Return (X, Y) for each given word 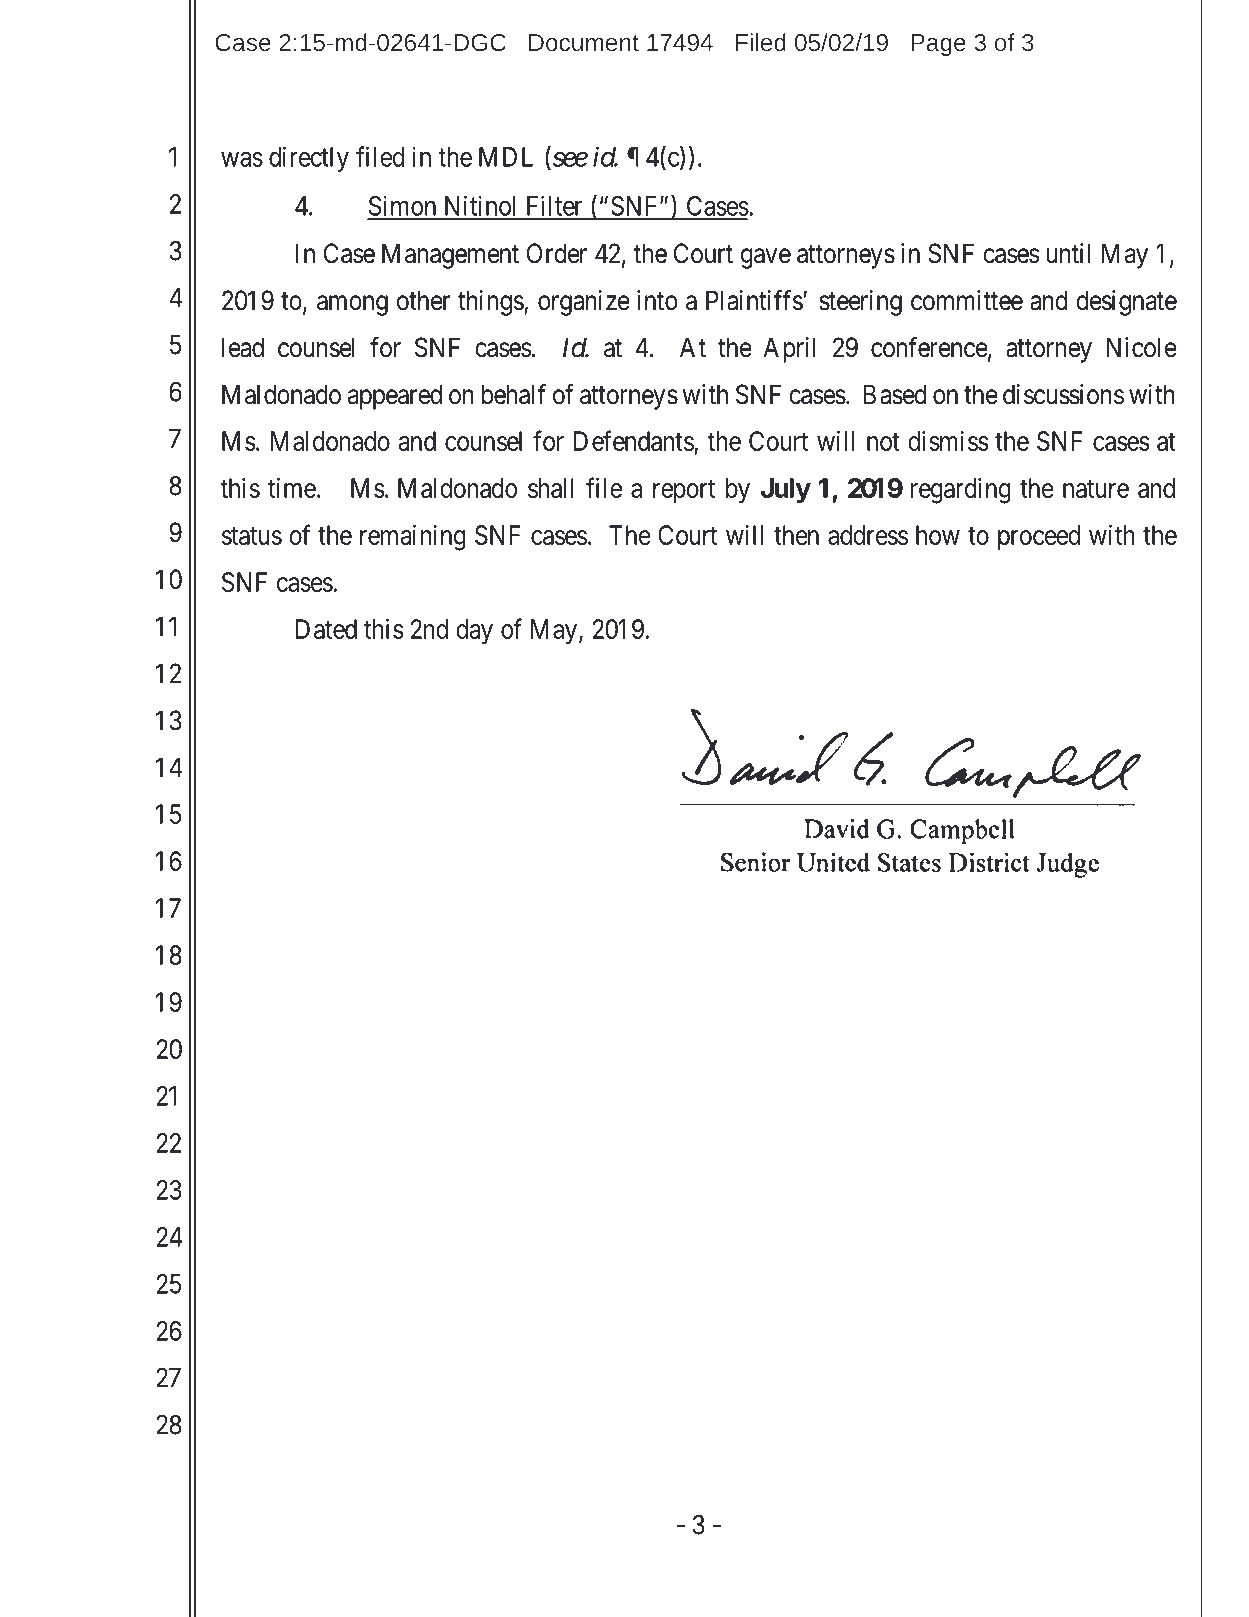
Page (938, 45)
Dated (326, 629)
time (292, 488)
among (352, 305)
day (474, 632)
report (684, 491)
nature (1096, 489)
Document (584, 42)
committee (967, 300)
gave (766, 258)
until (1068, 253)
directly (309, 159)
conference (929, 347)
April (789, 350)
